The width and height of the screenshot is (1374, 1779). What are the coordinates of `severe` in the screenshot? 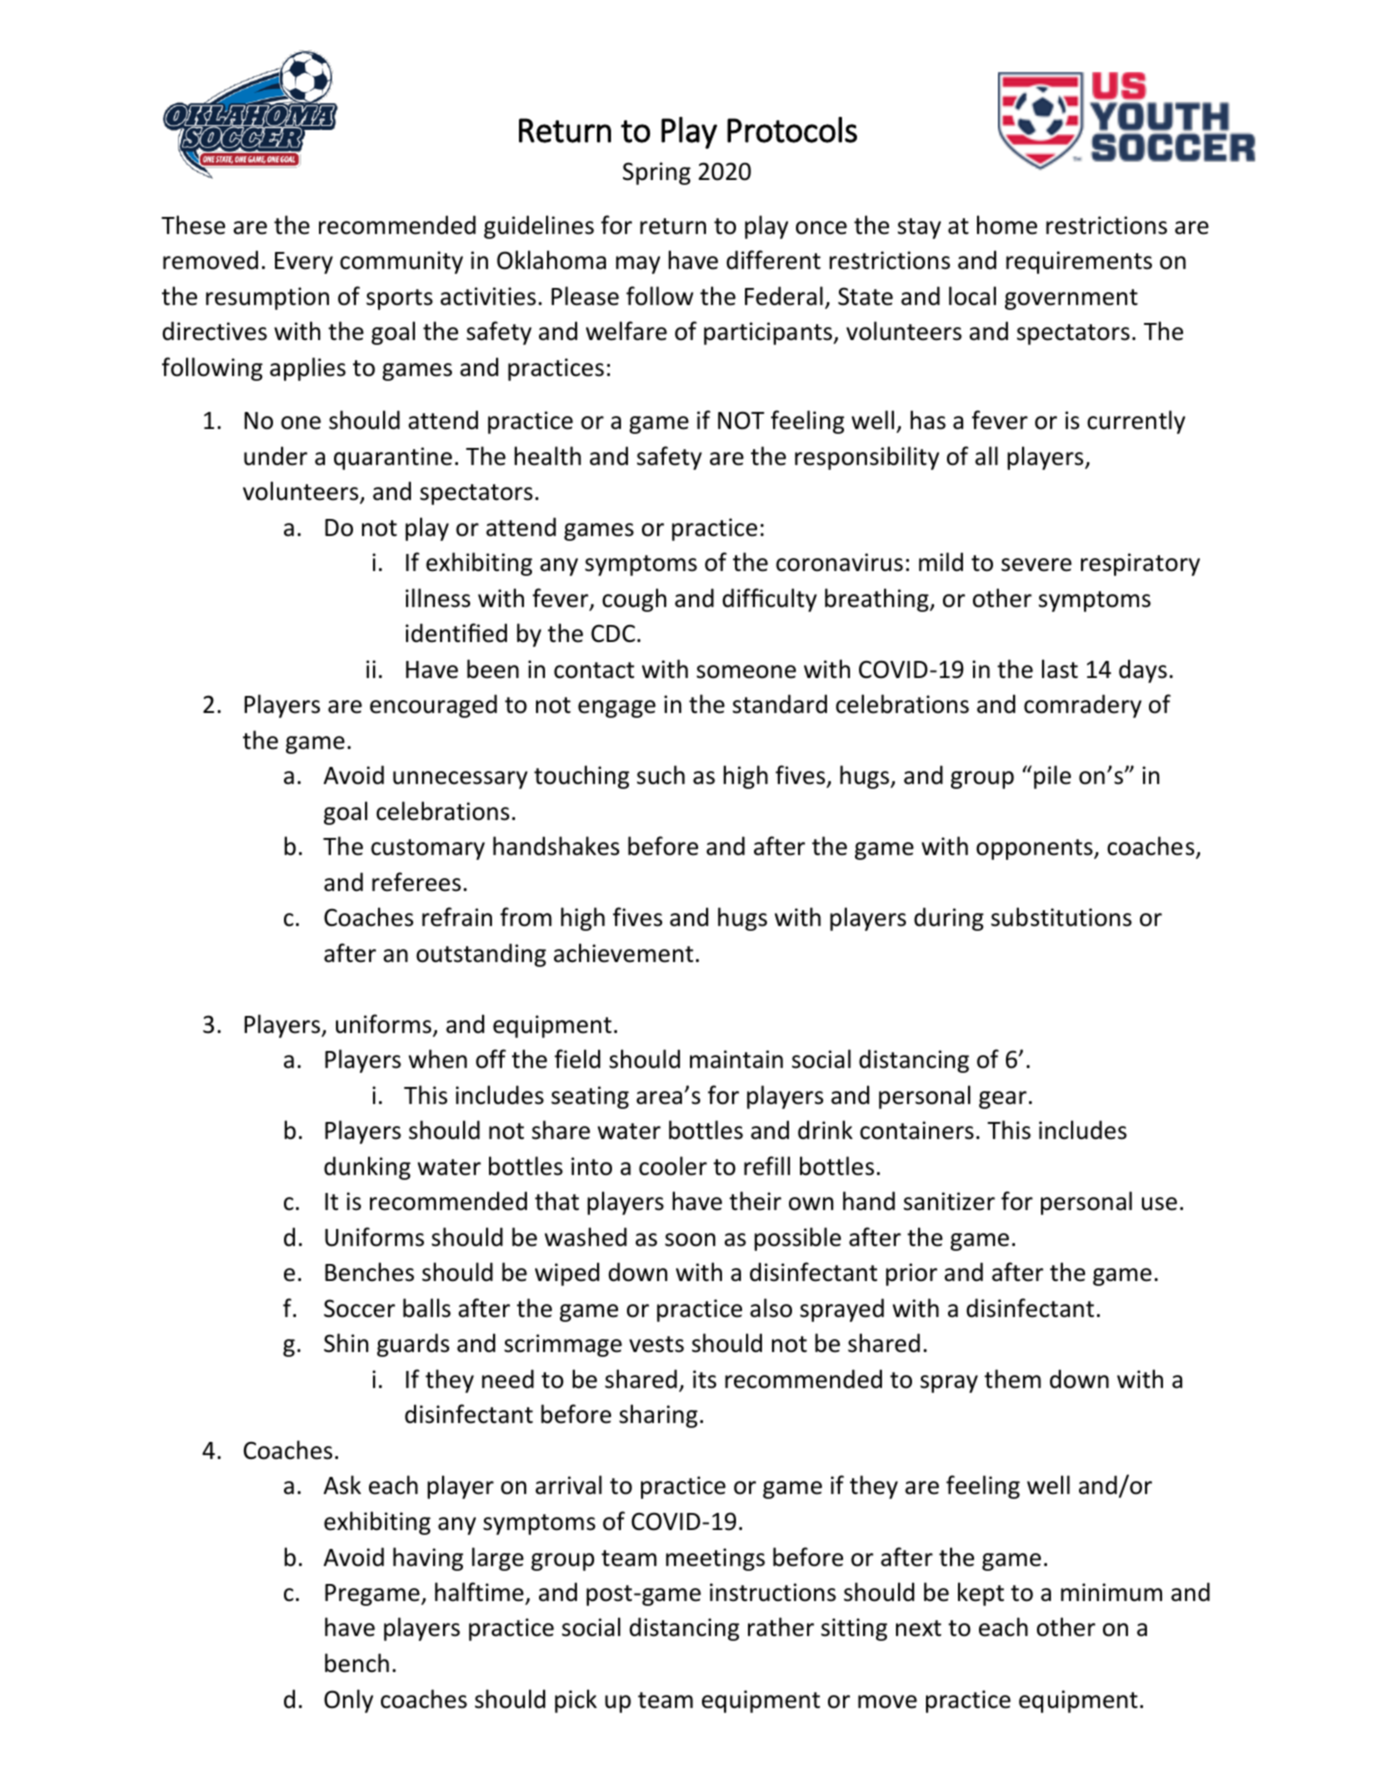 It's located at (1036, 565).
